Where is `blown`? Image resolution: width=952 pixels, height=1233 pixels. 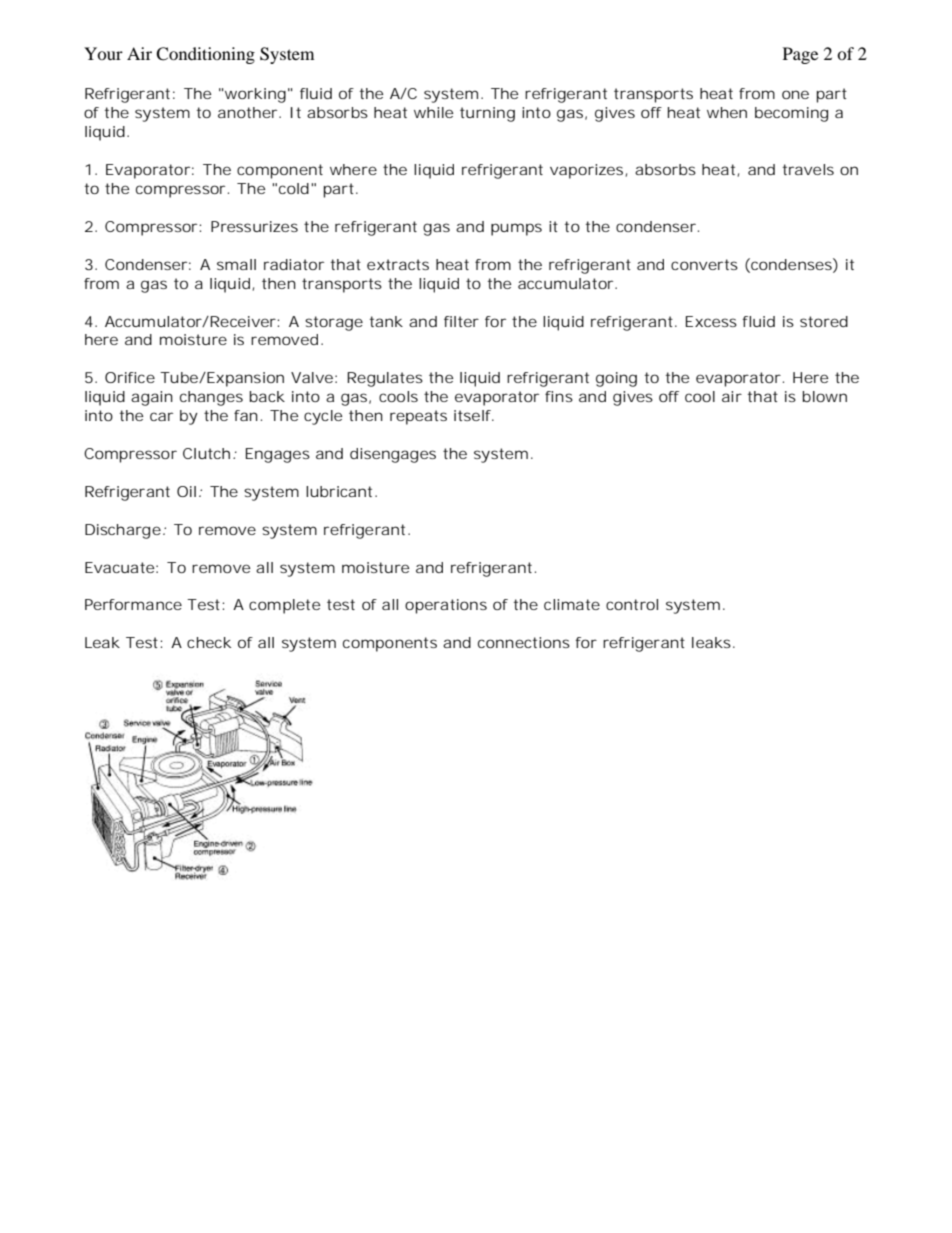
blown is located at coordinates (825, 396).
